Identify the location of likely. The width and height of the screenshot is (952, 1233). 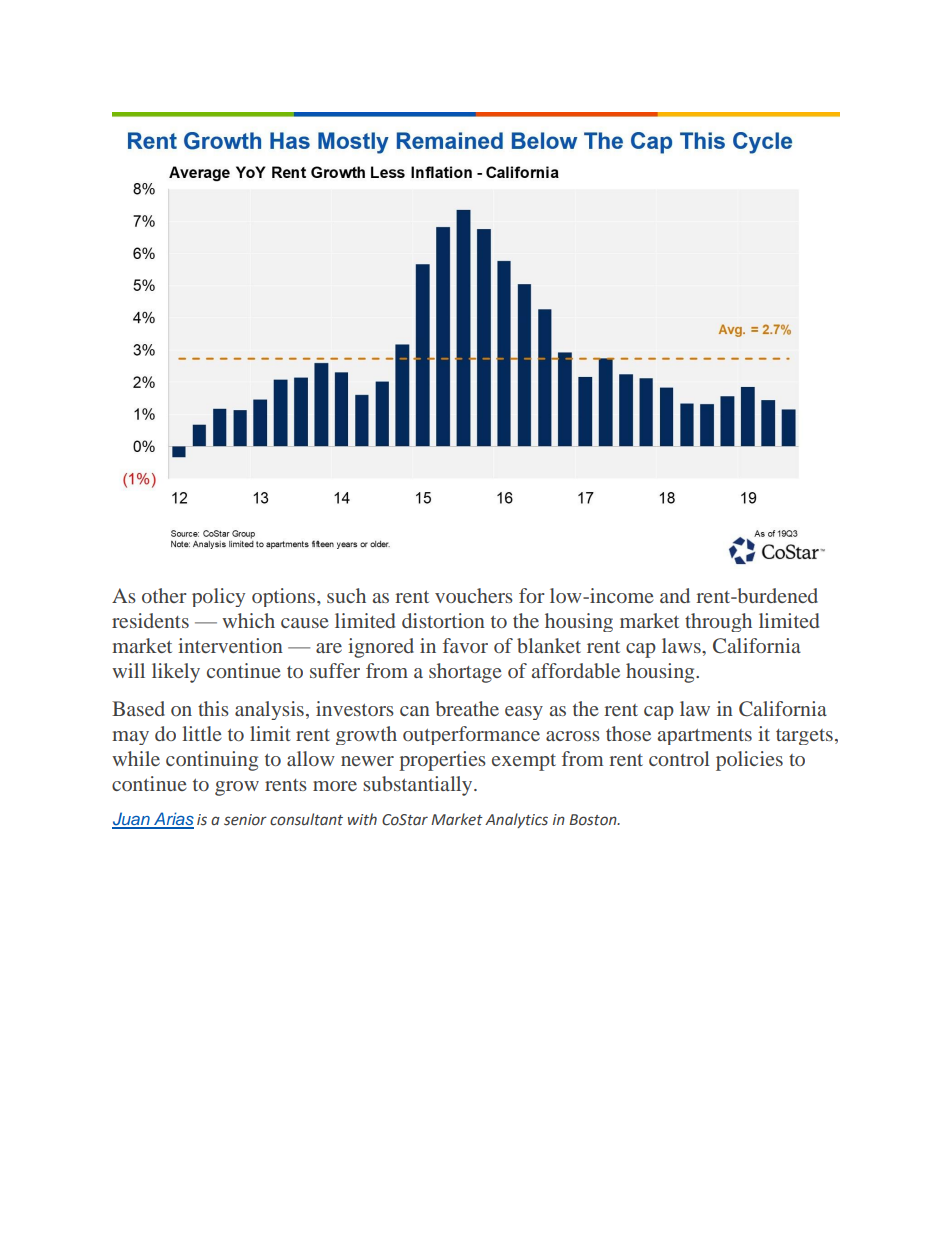
(176, 673).
